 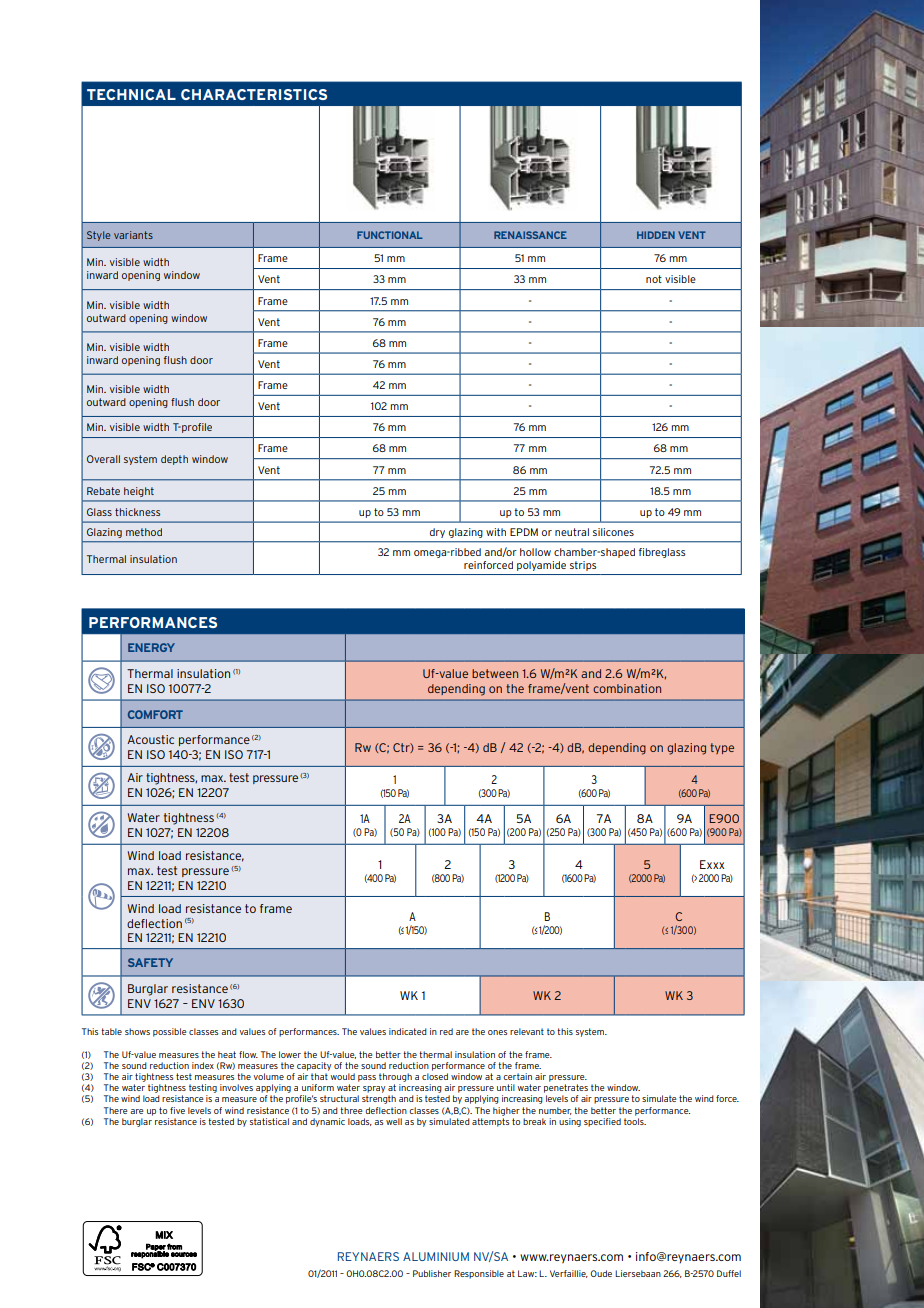 I want to click on strips, so click(x=583, y=566).
